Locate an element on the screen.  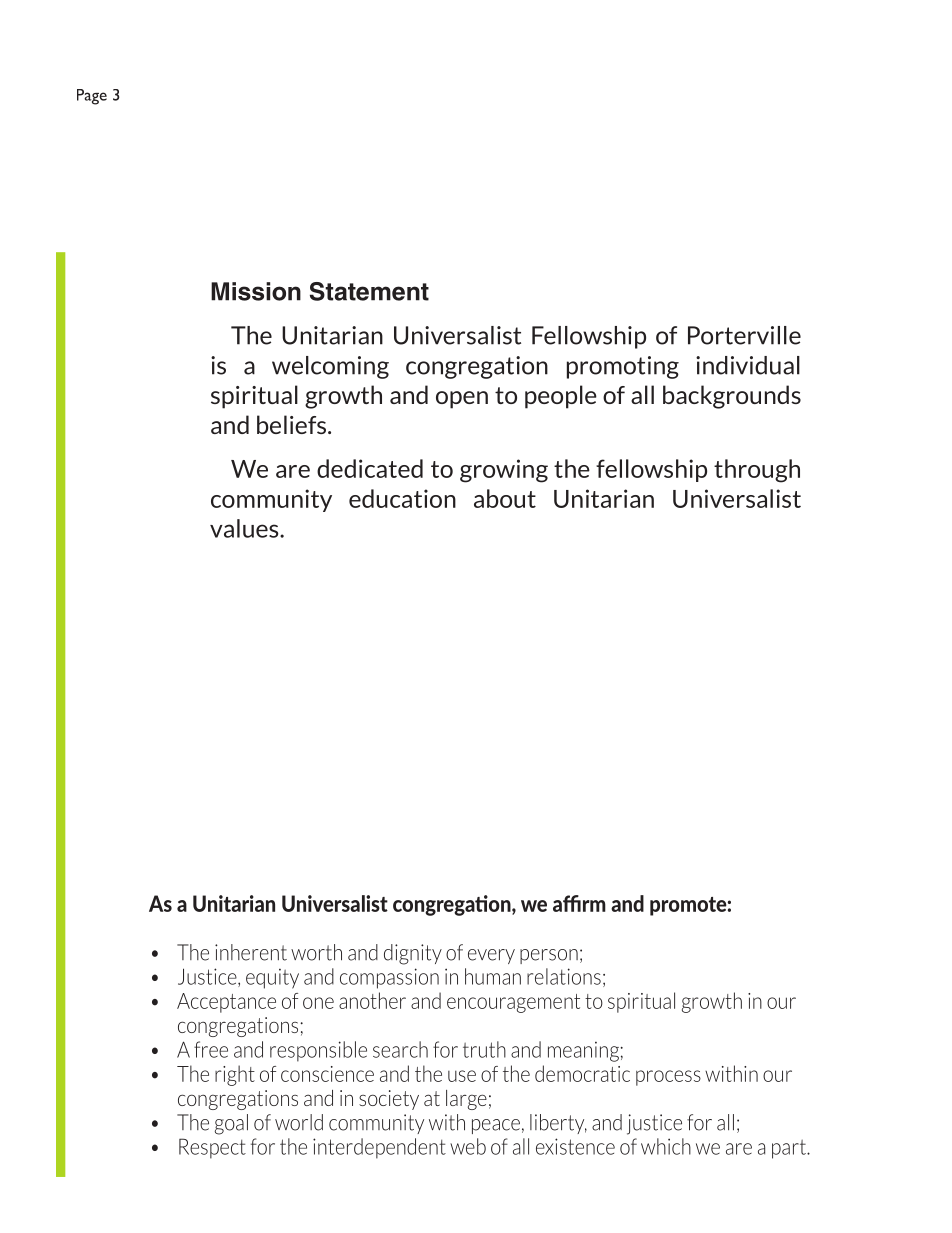
which is located at coordinates (666, 1146).
